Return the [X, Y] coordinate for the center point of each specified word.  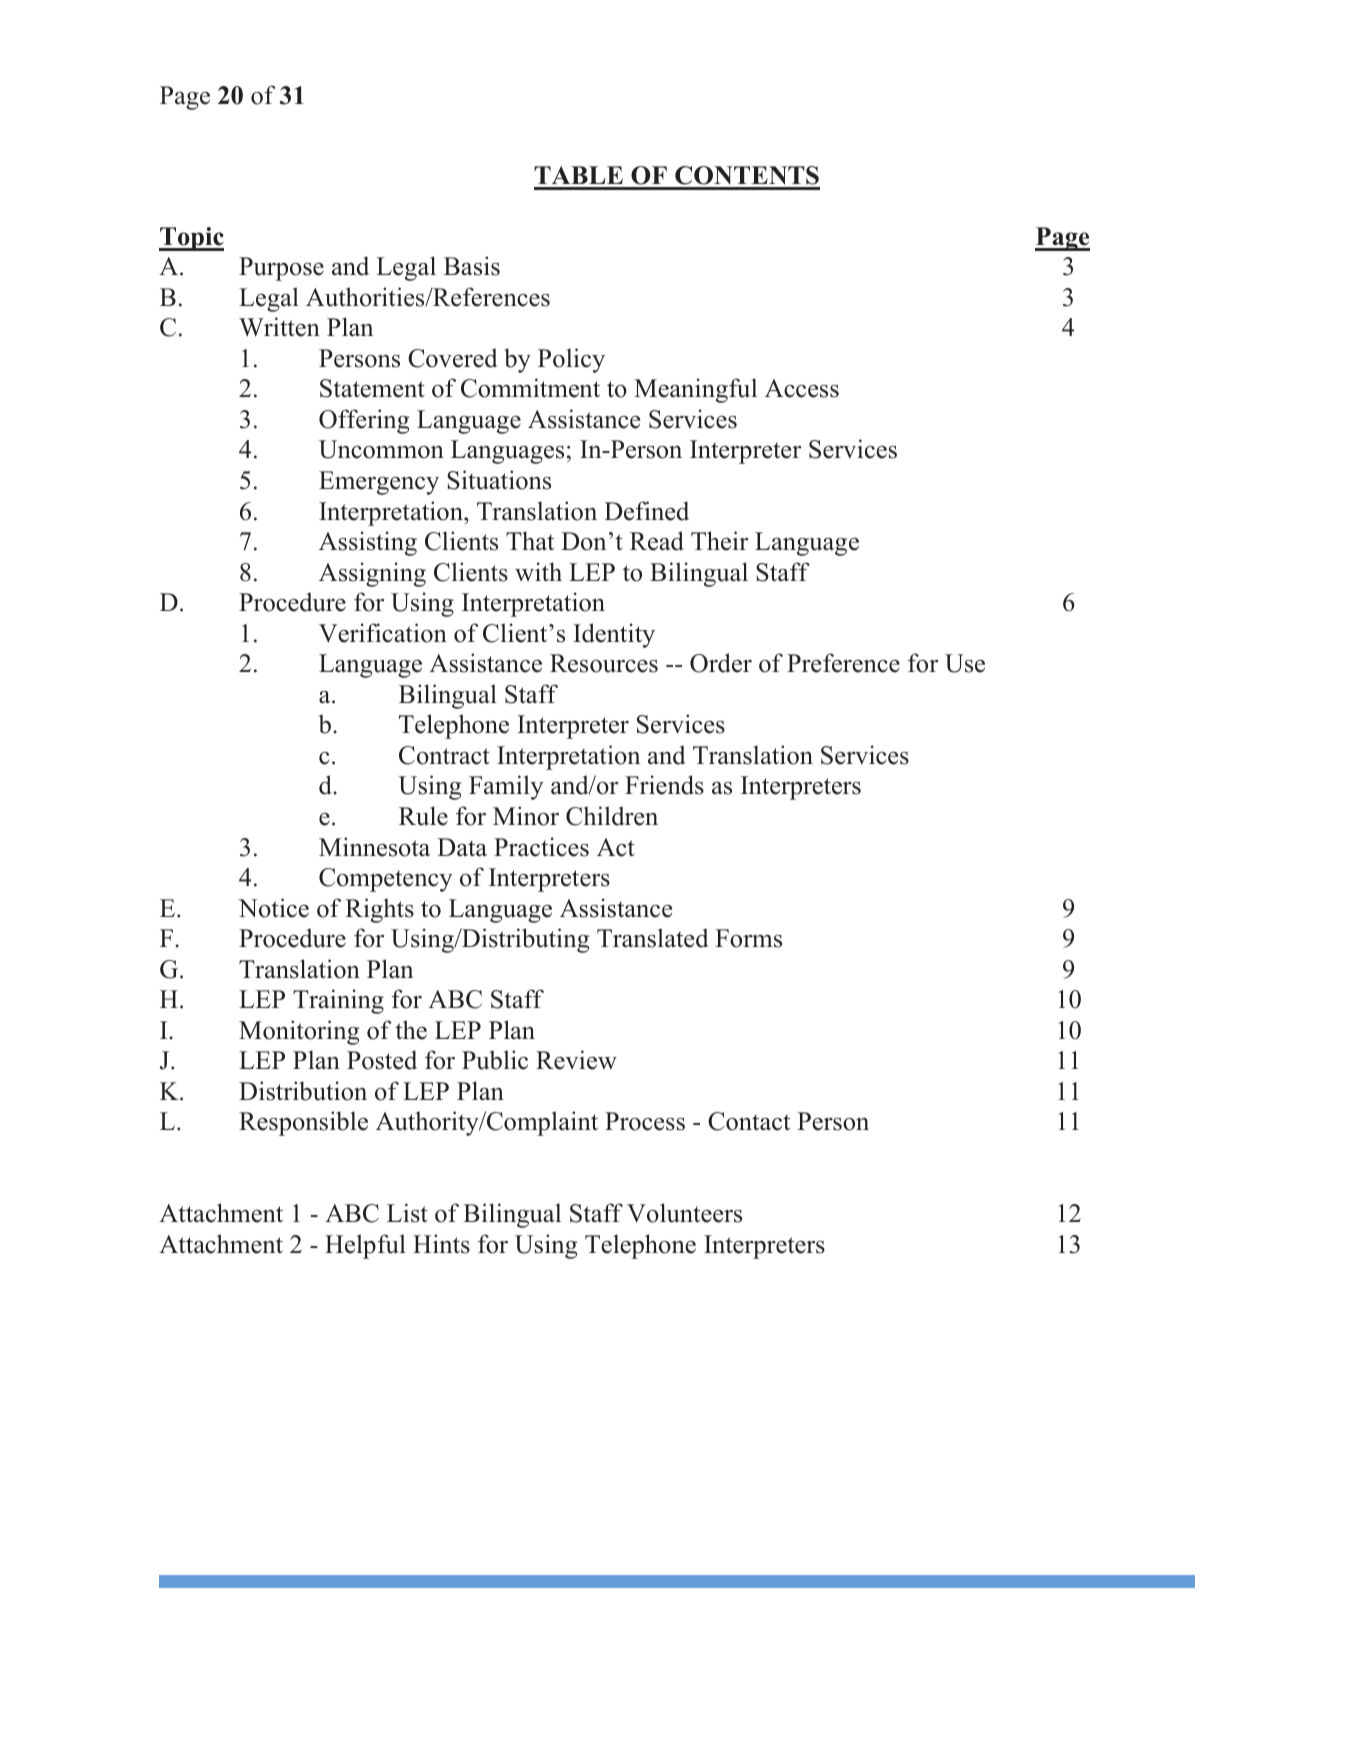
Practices [541, 847]
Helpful [365, 1246]
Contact [749, 1121]
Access [802, 388]
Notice [273, 908]
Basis [472, 266]
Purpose [281, 269]
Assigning [372, 574]
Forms [748, 938]
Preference [843, 663]
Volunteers [684, 1213]
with [538, 571]
